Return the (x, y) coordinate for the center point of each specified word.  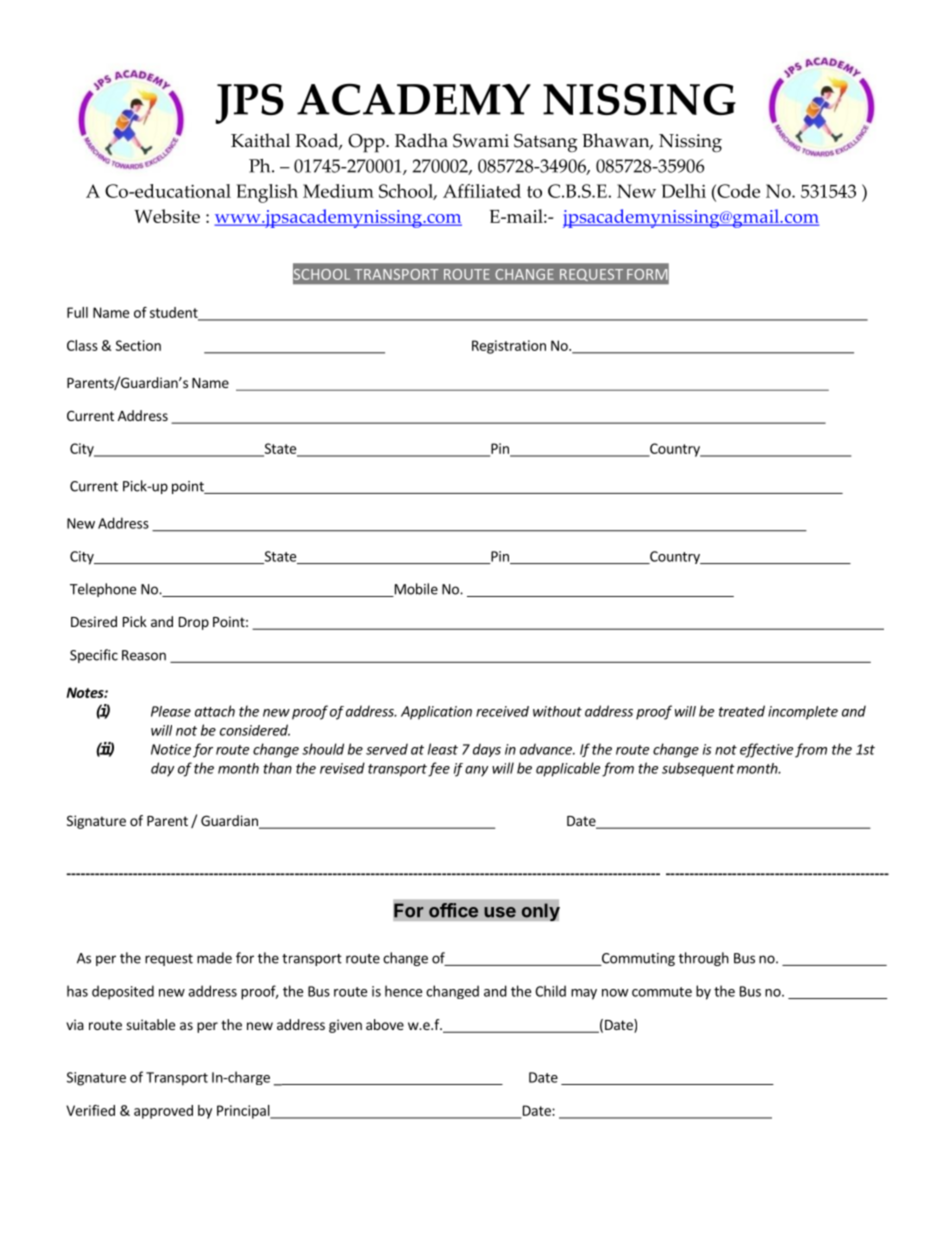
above (385, 1024)
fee (439, 769)
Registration (509, 347)
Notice (171, 749)
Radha (421, 140)
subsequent (698, 769)
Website (167, 216)
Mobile (415, 590)
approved (163, 1112)
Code (737, 191)
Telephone (103, 590)
